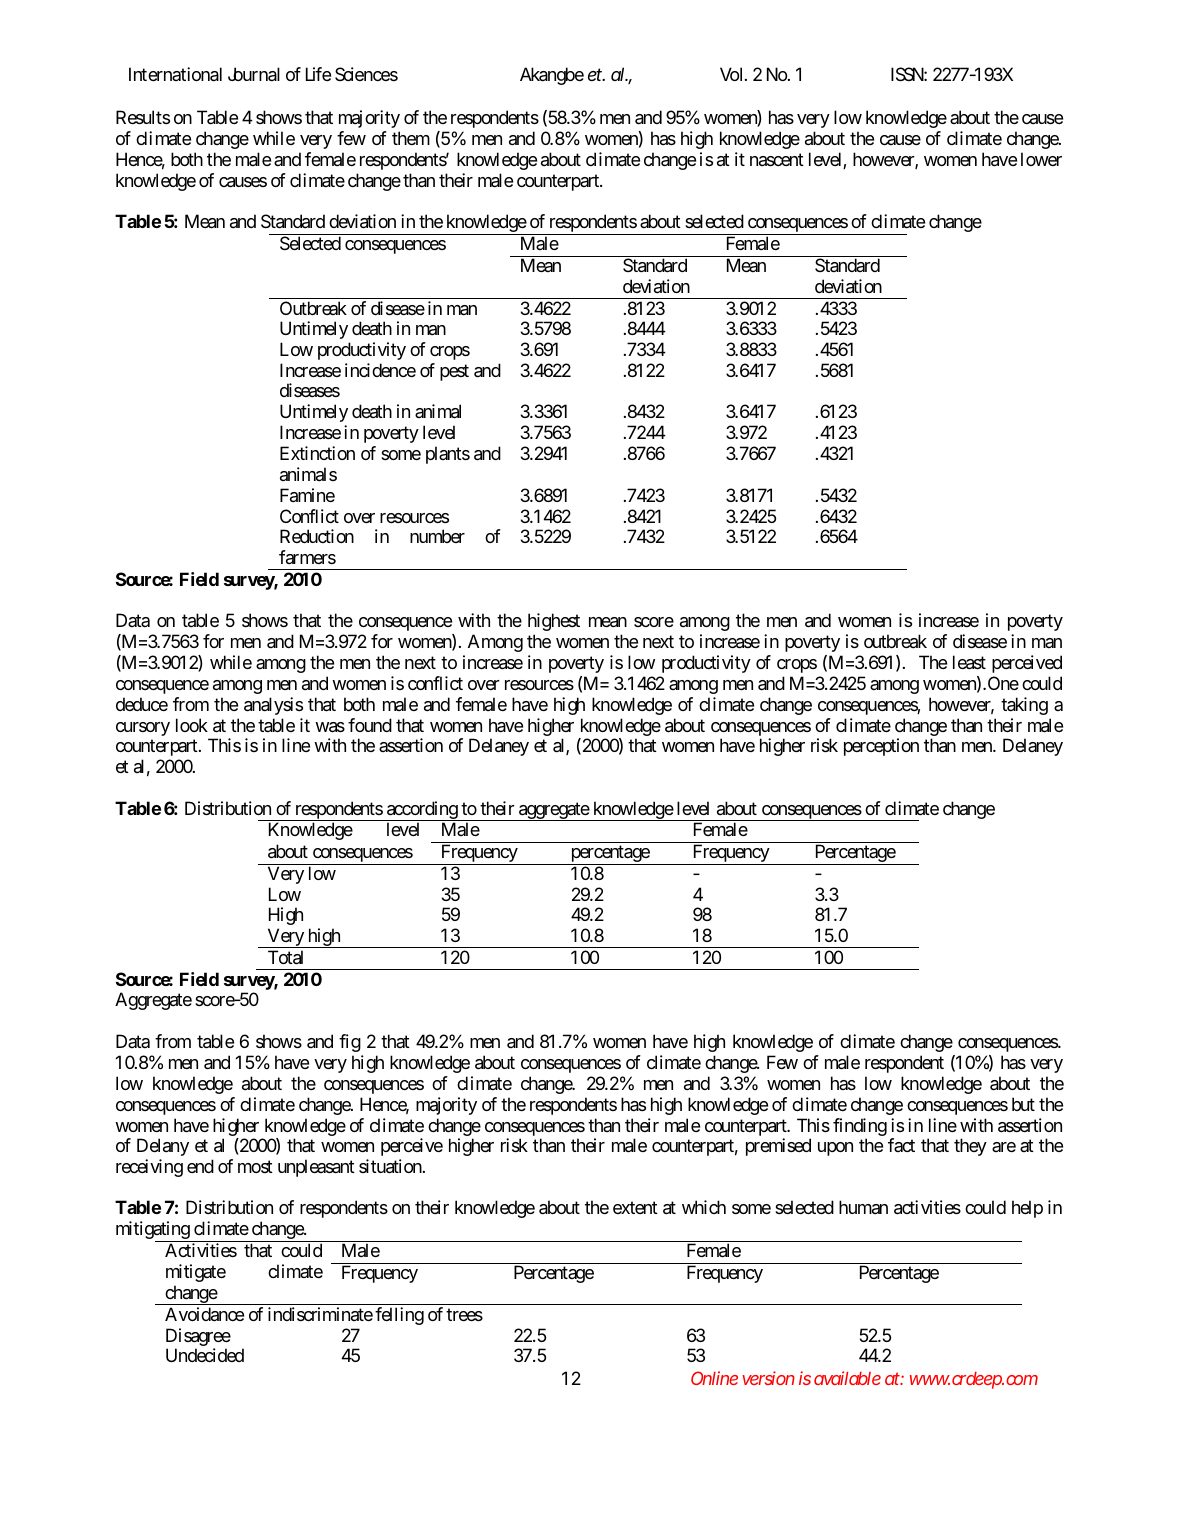 The width and height of the screenshot is (1178, 1525). I want to click on Total, so click(285, 957).
